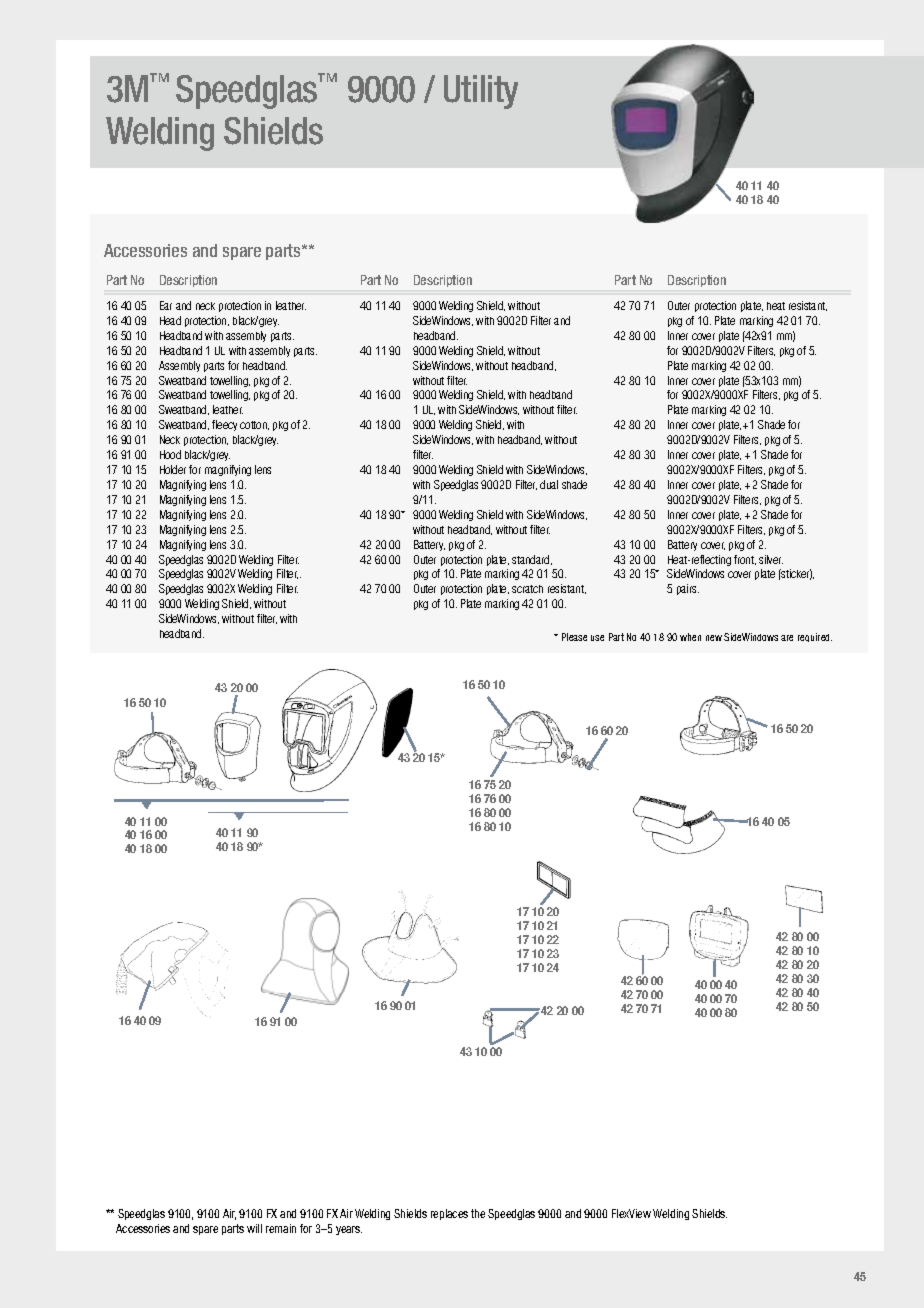 Image resolution: width=924 pixels, height=1308 pixels. What do you see at coordinates (173, 469) in the screenshot?
I see `Holder` at bounding box center [173, 469].
